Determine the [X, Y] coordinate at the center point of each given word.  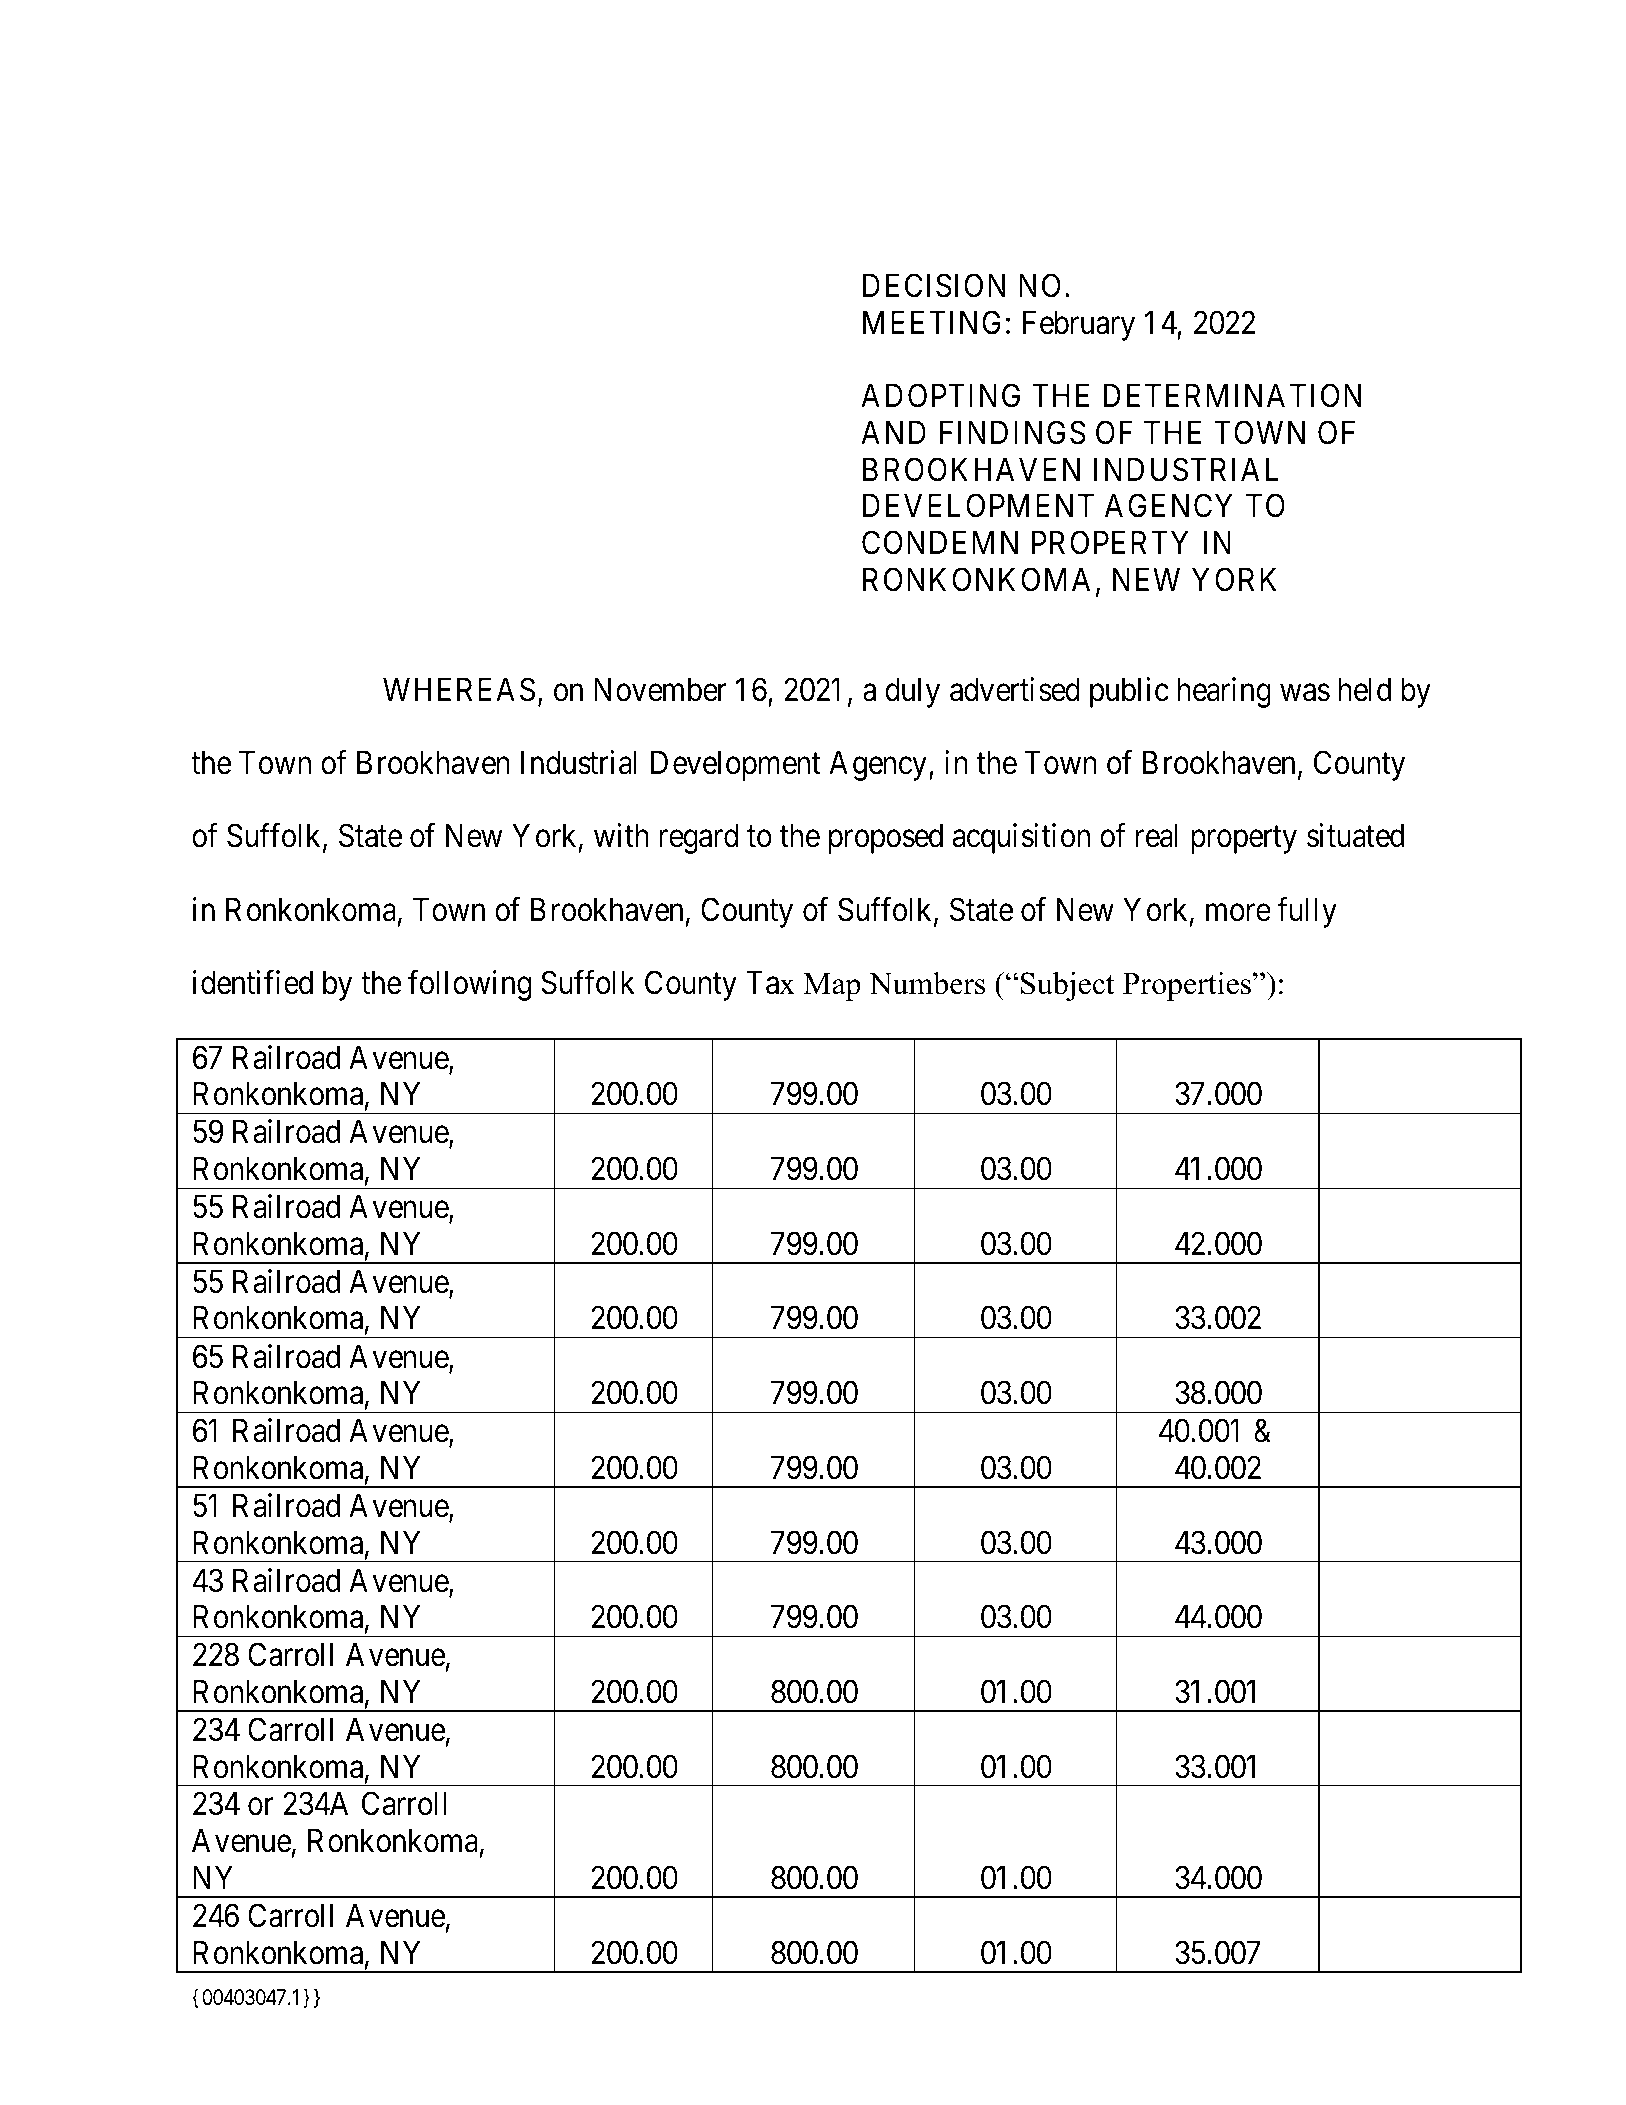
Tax [771, 983]
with [621, 835]
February [1079, 325]
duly [912, 692]
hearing [1224, 692]
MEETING [932, 322]
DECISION [934, 286]
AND [893, 432]
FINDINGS [1013, 432]
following [469, 985]
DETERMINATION [1232, 396]
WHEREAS [459, 689]
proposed [886, 839]
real [1157, 836]
